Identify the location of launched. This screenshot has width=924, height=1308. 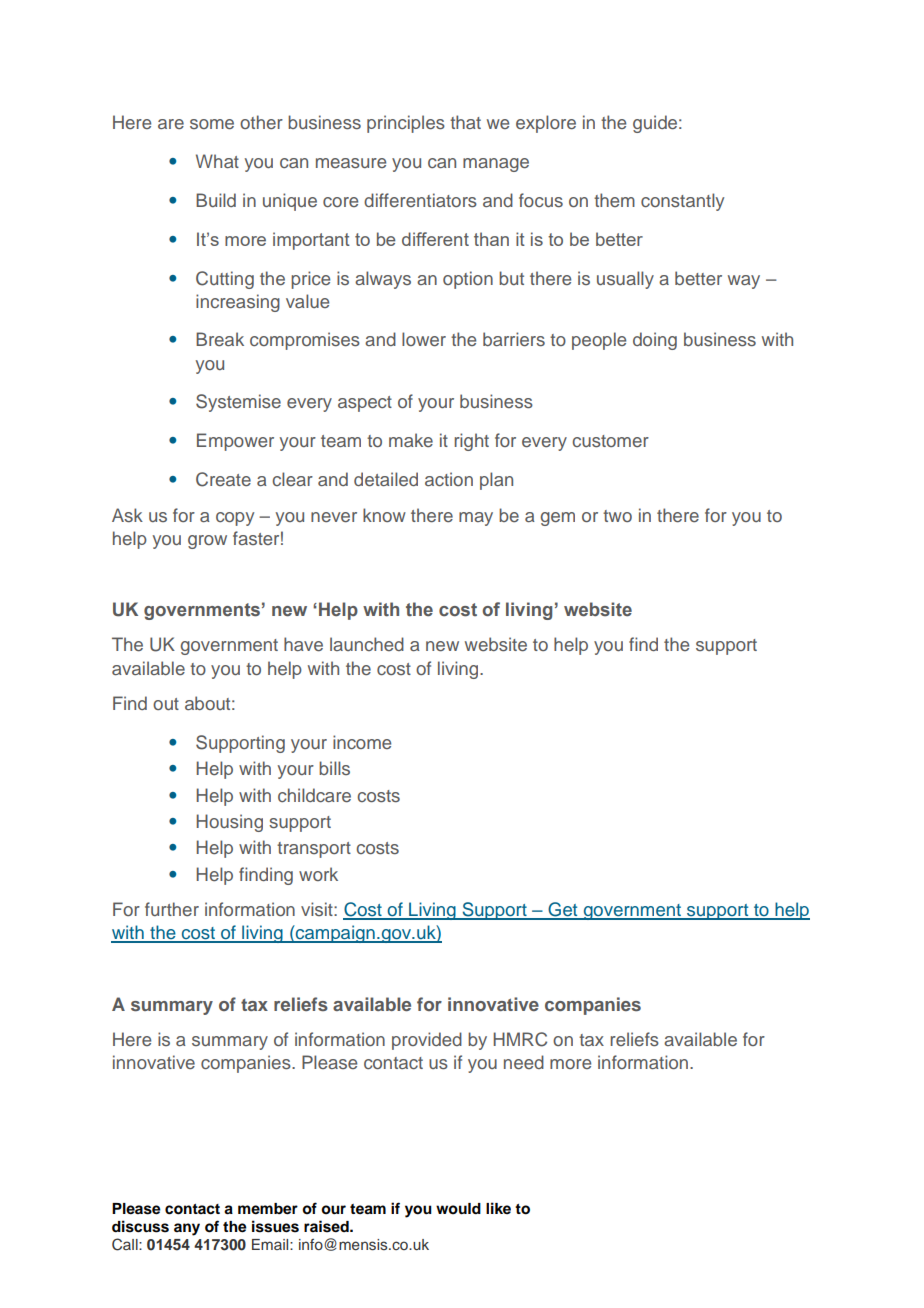
(367, 644).
